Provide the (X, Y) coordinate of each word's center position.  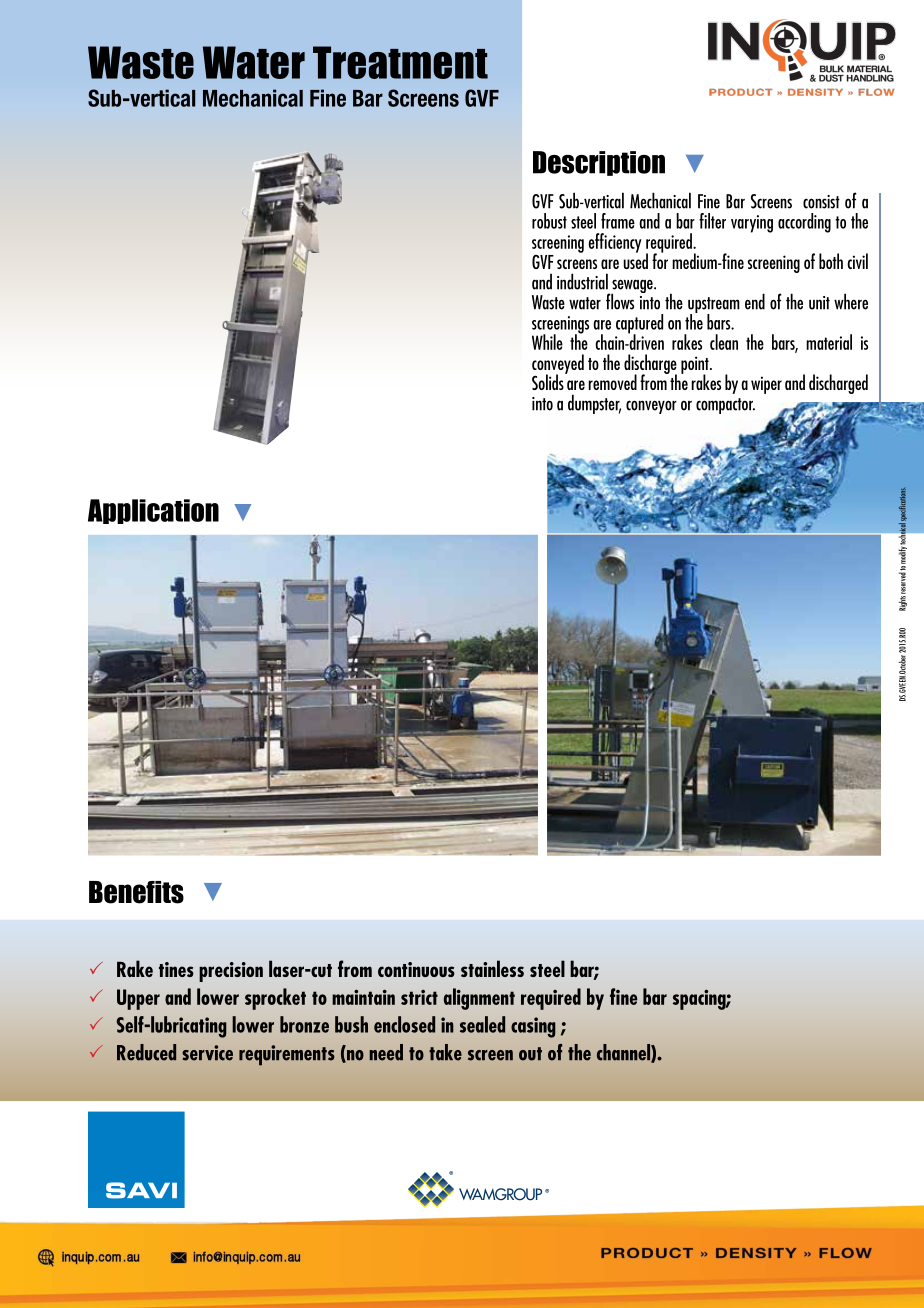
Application (153, 511)
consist (821, 202)
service (207, 1053)
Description (599, 163)
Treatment (400, 62)
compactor (725, 406)
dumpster (594, 404)
